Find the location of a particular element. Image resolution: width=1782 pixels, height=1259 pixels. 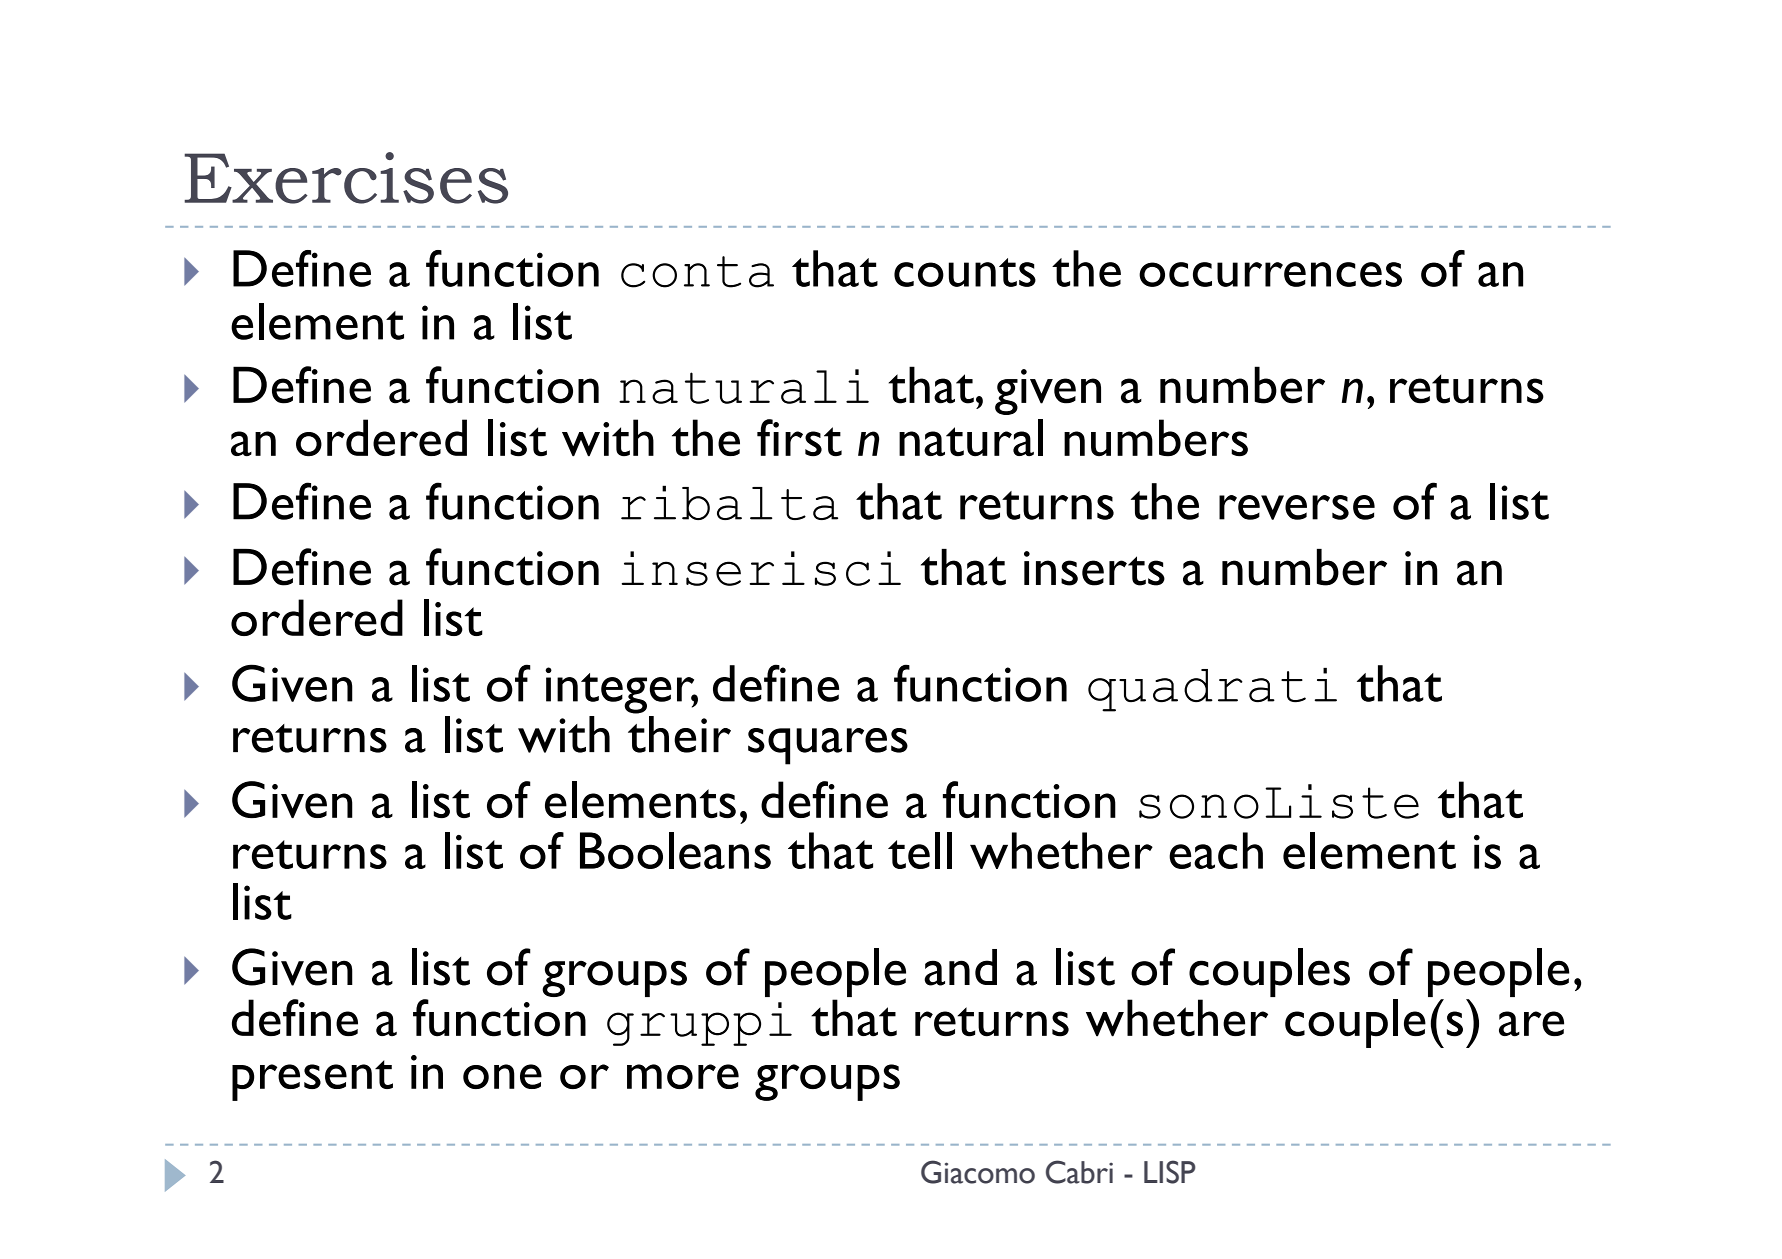

LISP is located at coordinates (1170, 1172).
